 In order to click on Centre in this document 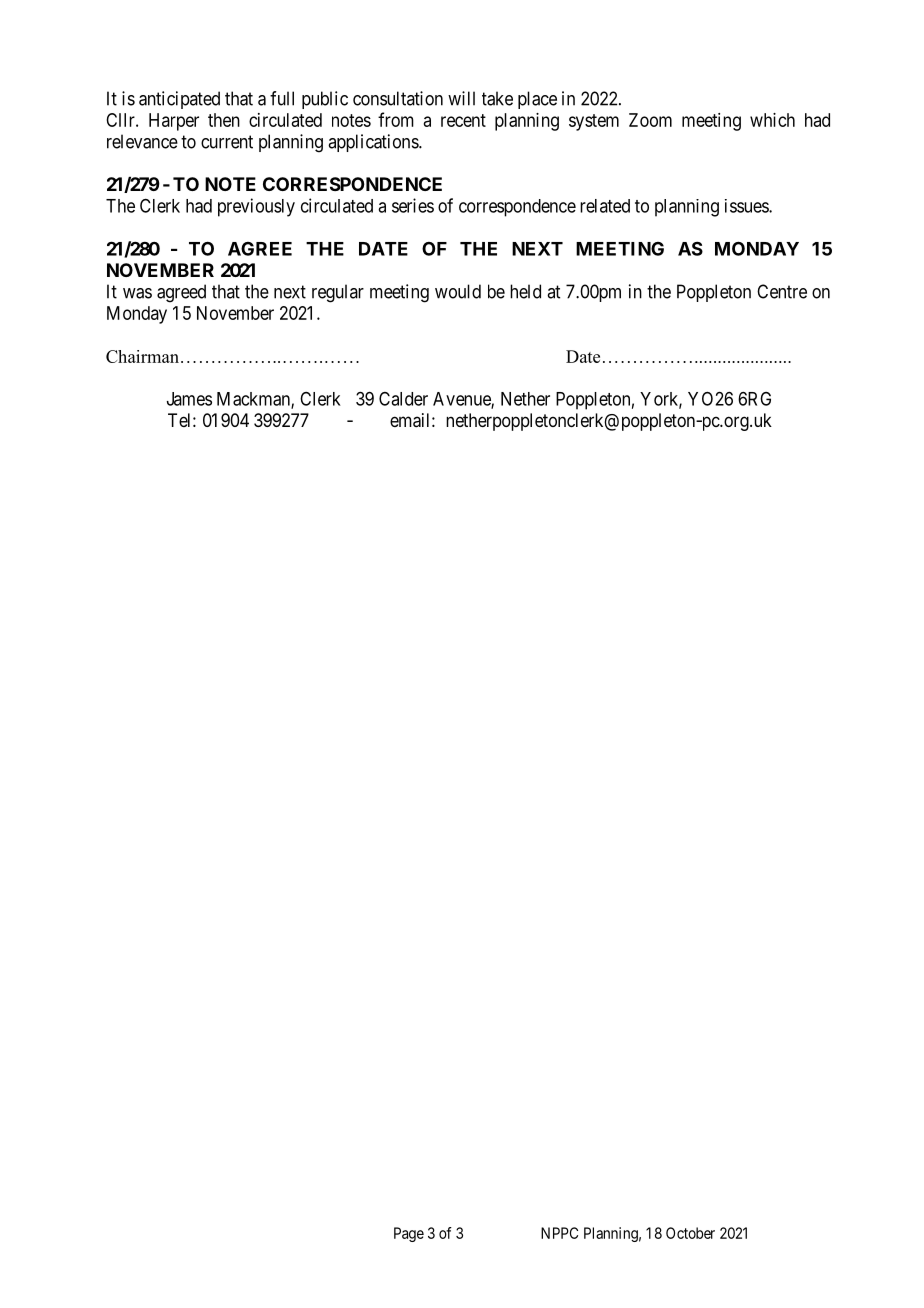, I will do `click(782, 291)`.
